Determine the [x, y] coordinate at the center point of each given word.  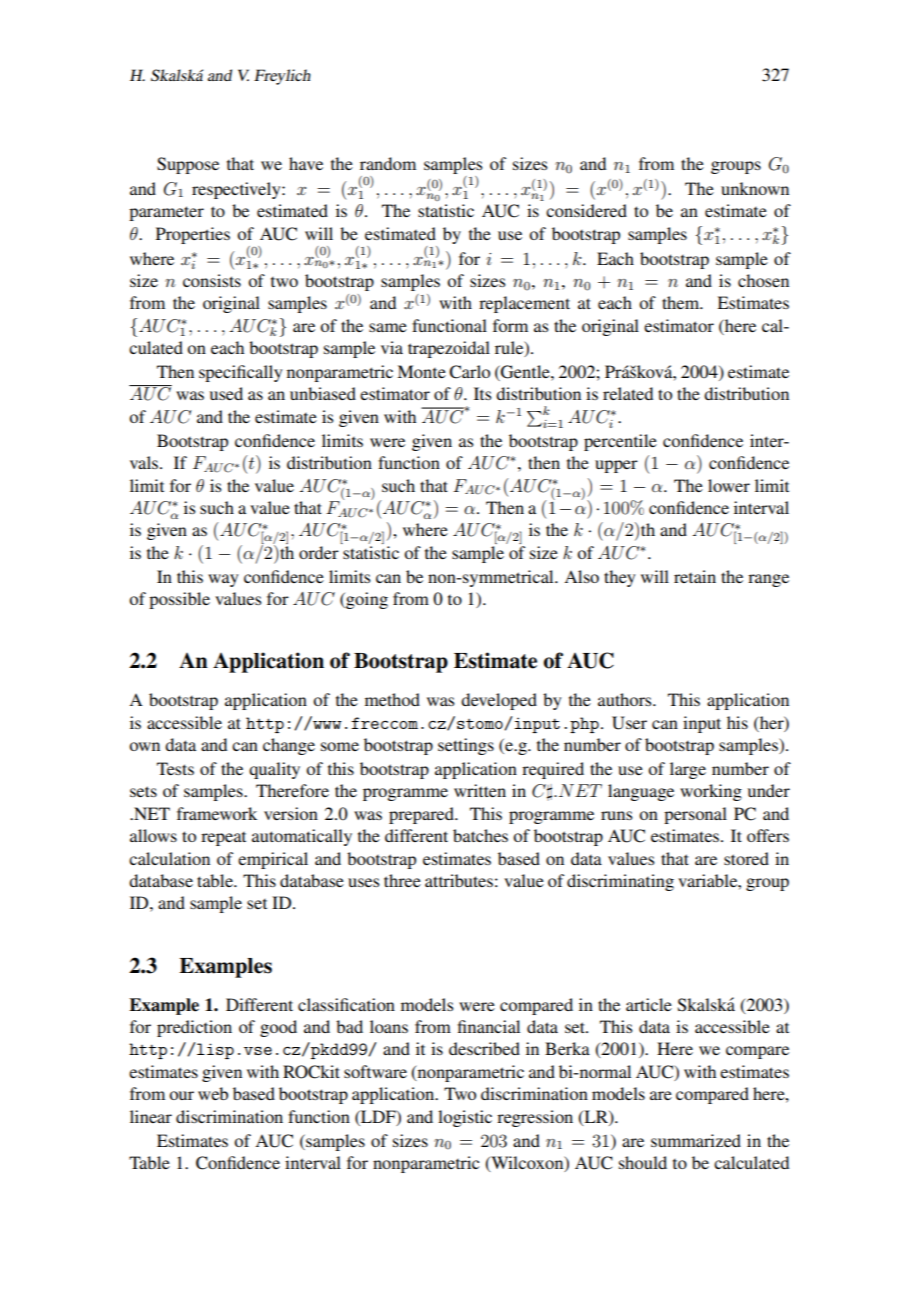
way [223, 580]
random [388, 163]
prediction [194, 1028]
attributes [459, 880]
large [688, 770]
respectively [237, 190]
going [366, 600]
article [649, 1004]
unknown [755, 188]
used [226, 393]
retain [695, 576]
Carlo [469, 372]
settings [466, 746]
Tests [175, 768]
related [628, 393]
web [213, 1093]
